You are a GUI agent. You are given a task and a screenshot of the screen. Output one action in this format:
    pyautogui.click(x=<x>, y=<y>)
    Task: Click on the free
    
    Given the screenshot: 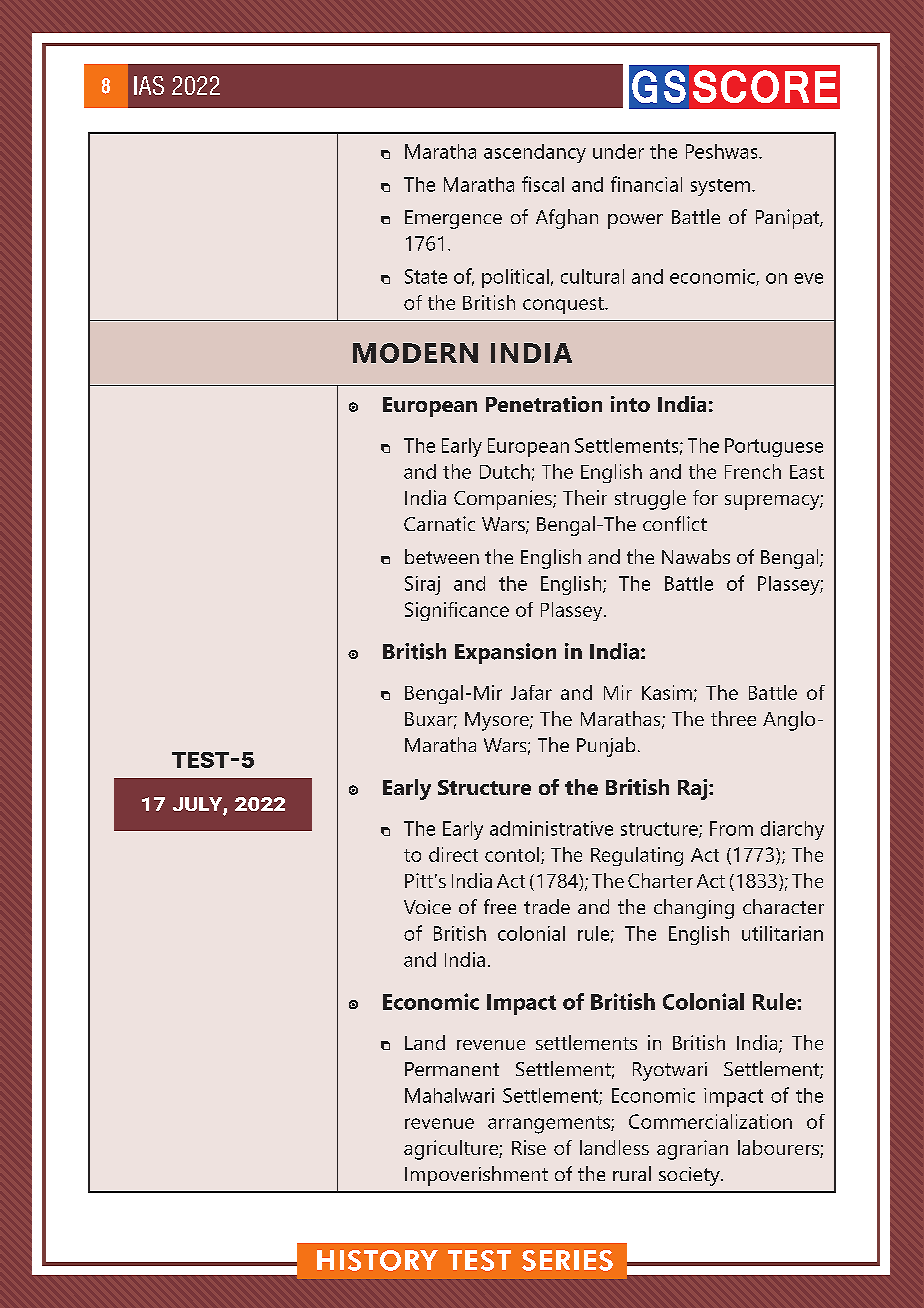 What is the action you would take?
    pyautogui.click(x=500, y=906)
